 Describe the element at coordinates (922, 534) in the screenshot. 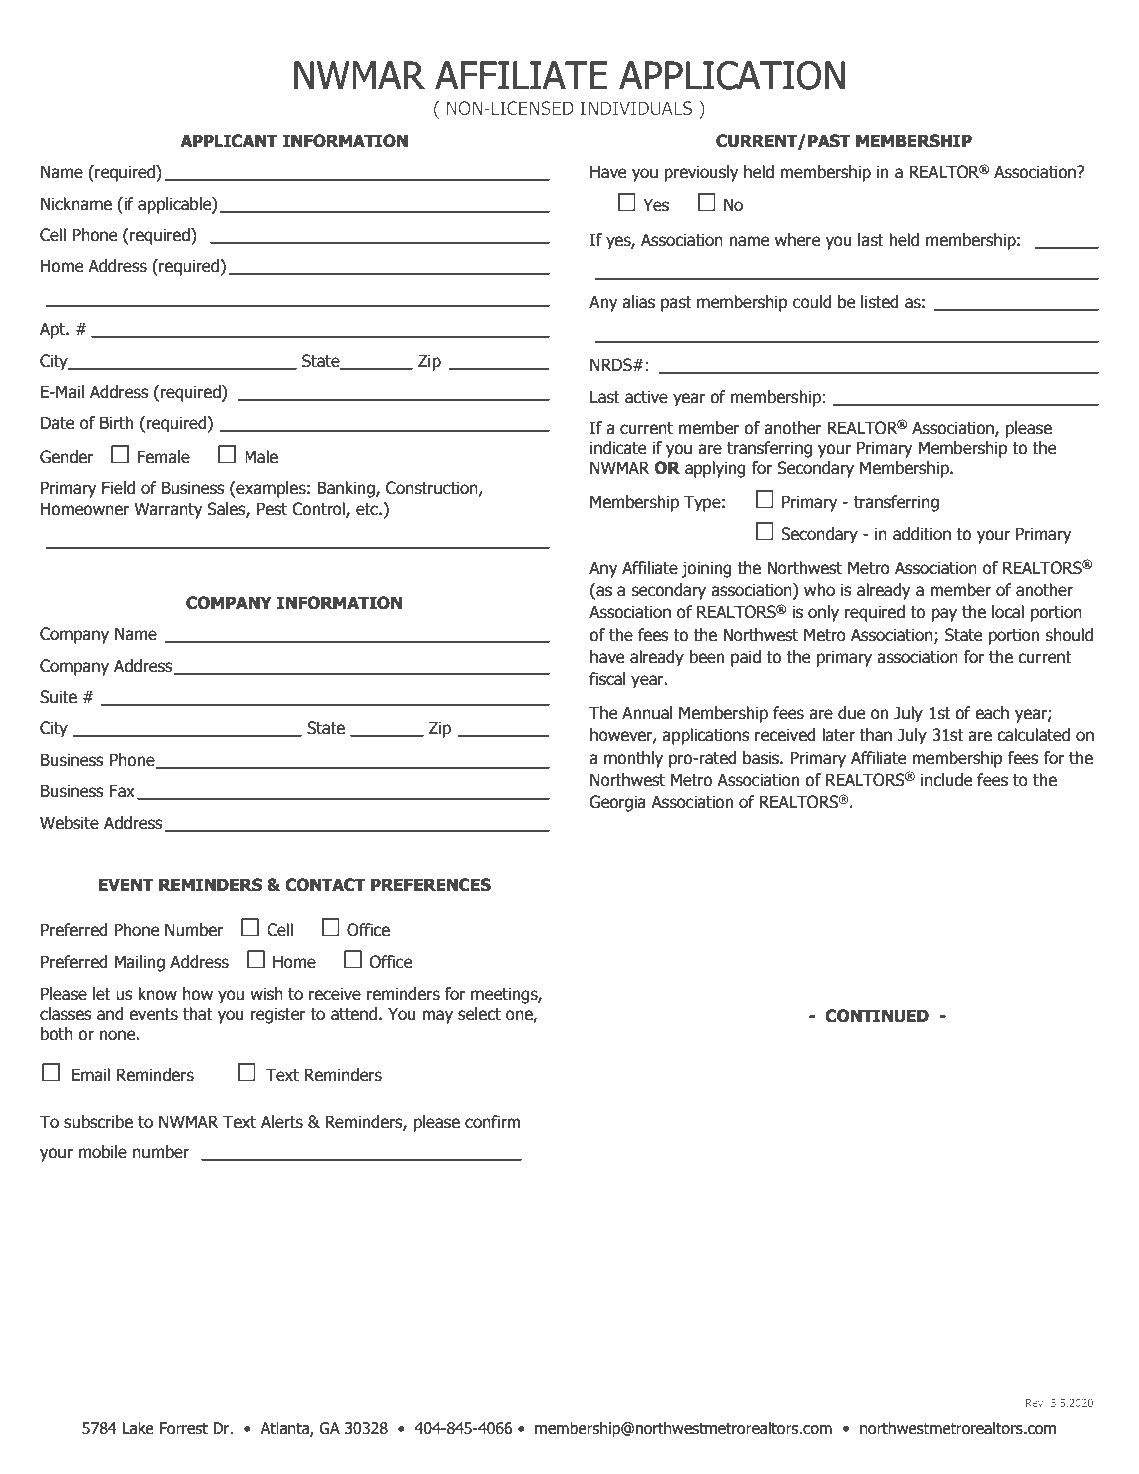

I see `addition` at that location.
